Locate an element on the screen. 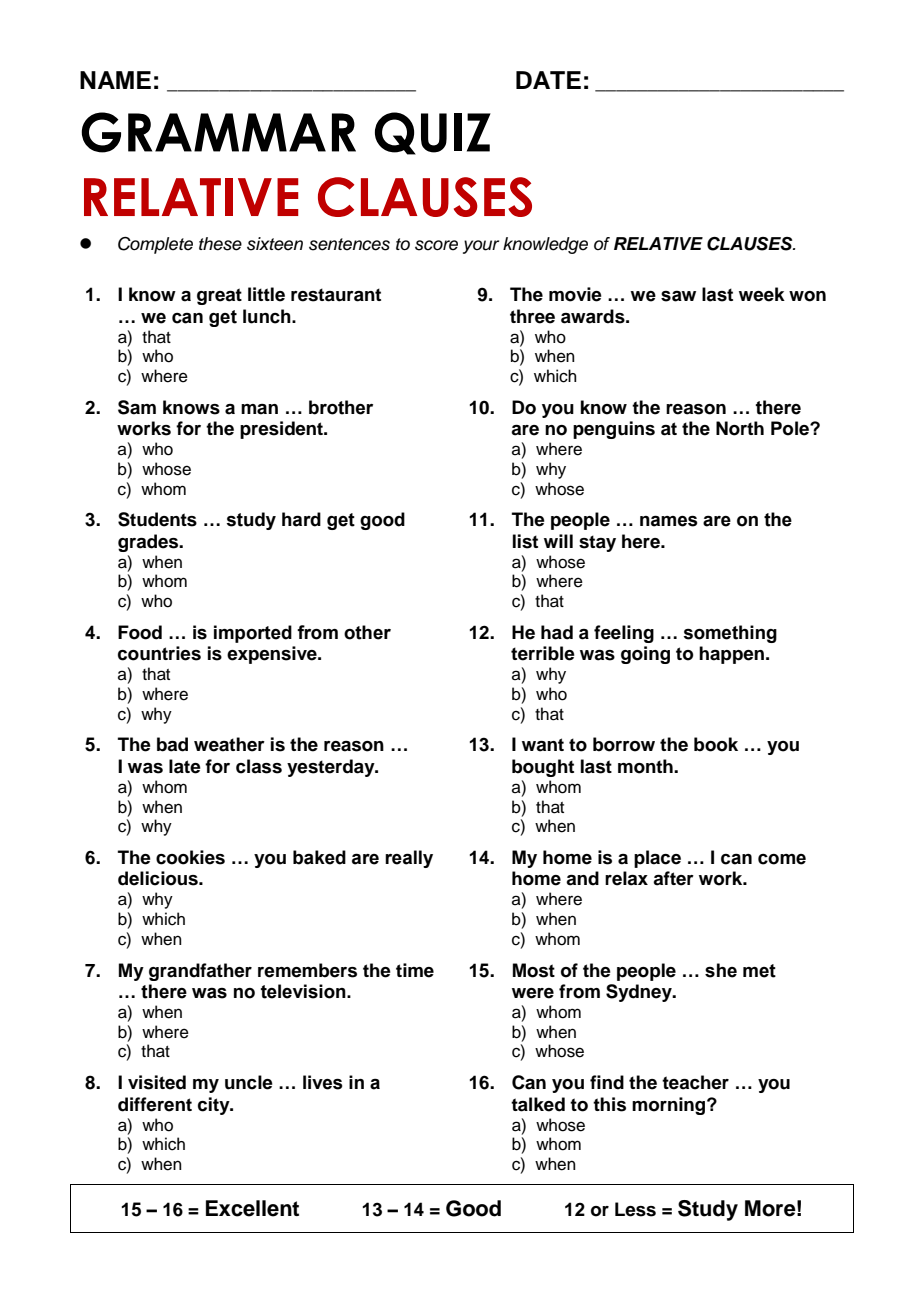 The height and width of the screenshot is (1308, 924). three is located at coordinates (532, 316).
